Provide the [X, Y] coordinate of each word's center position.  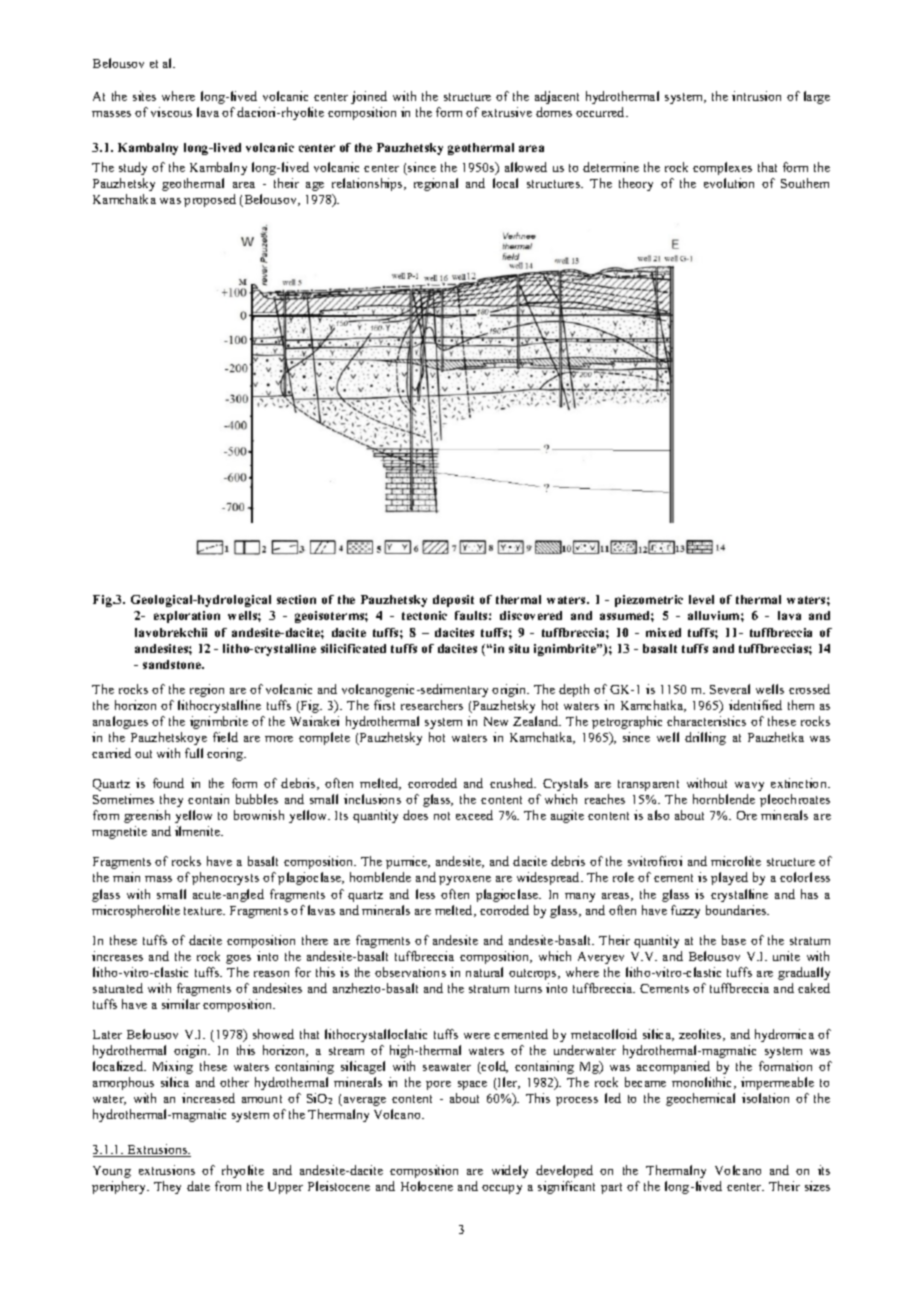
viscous [171, 112]
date [198, 1186]
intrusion [756, 96]
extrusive [507, 112]
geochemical [700, 1099]
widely [510, 1171]
